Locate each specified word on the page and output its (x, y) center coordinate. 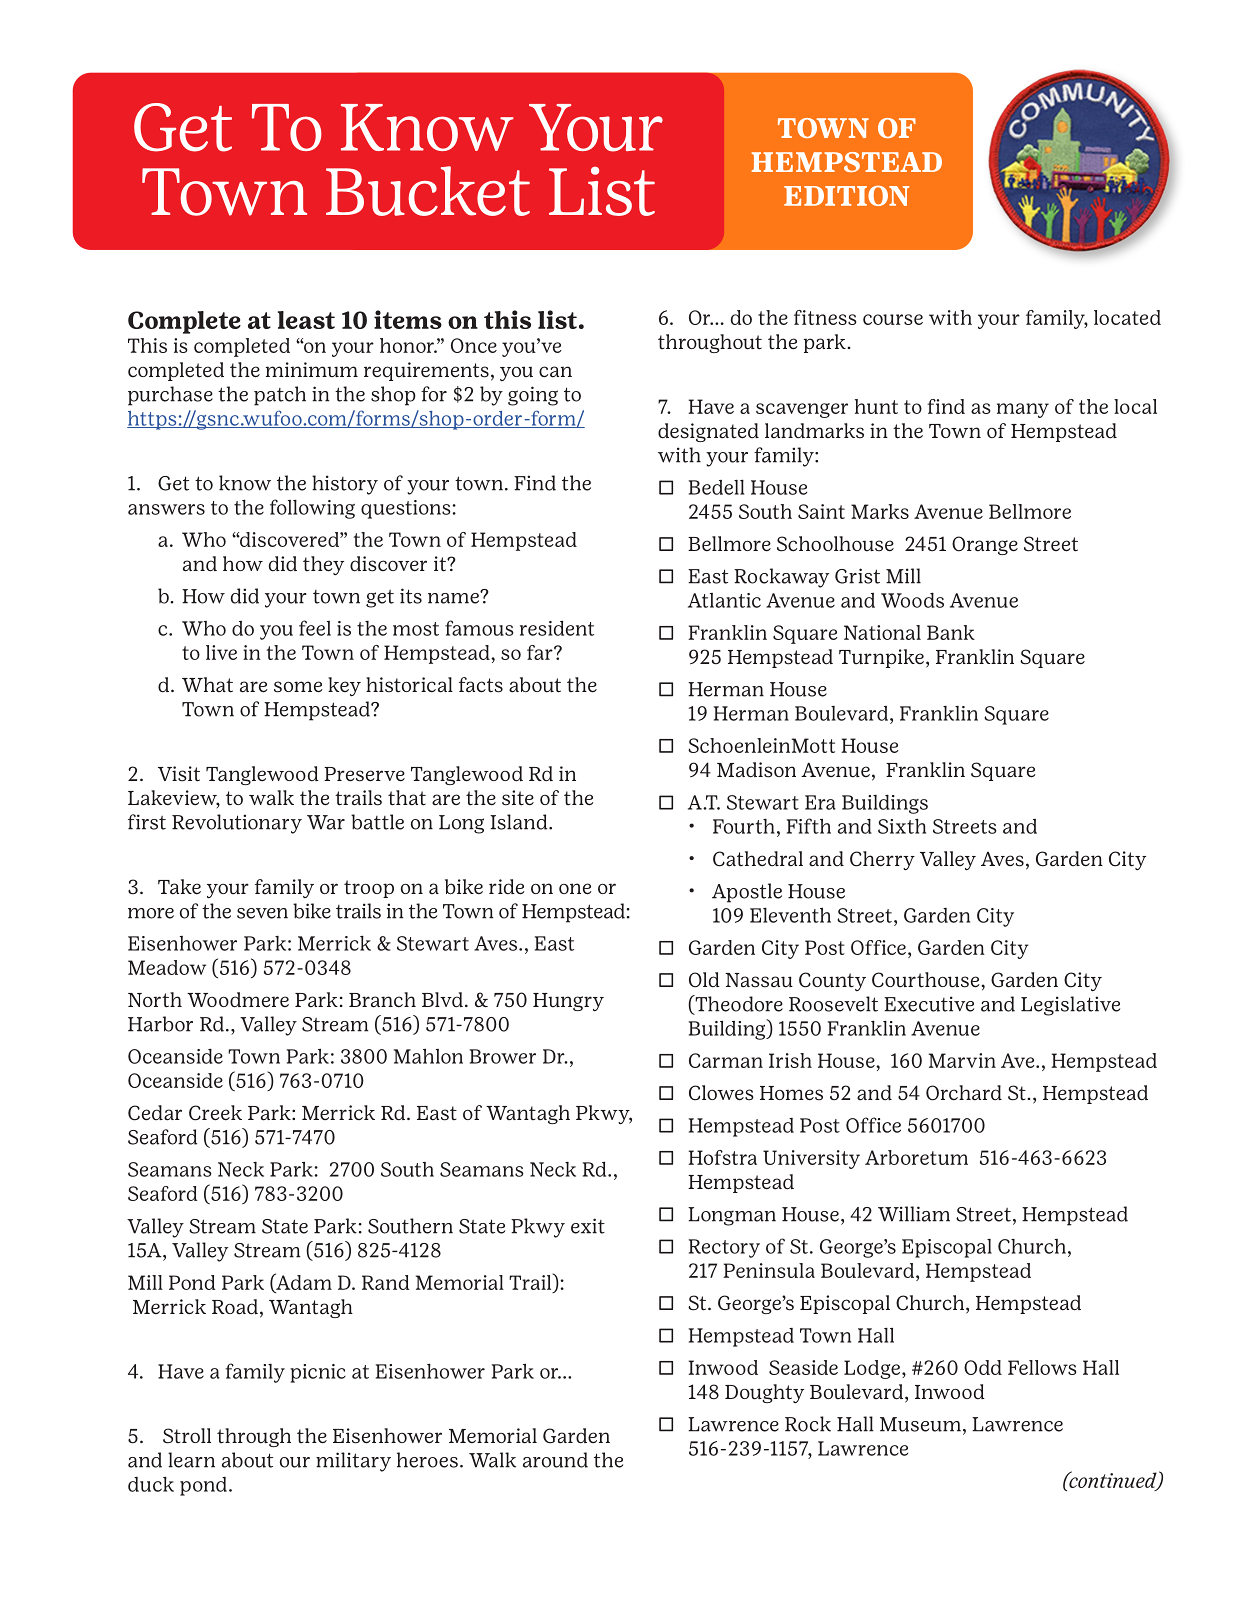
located (1127, 317)
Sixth (902, 826)
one (575, 889)
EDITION (846, 196)
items (408, 319)
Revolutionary (237, 824)
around (555, 1460)
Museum (920, 1424)
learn (191, 1460)
